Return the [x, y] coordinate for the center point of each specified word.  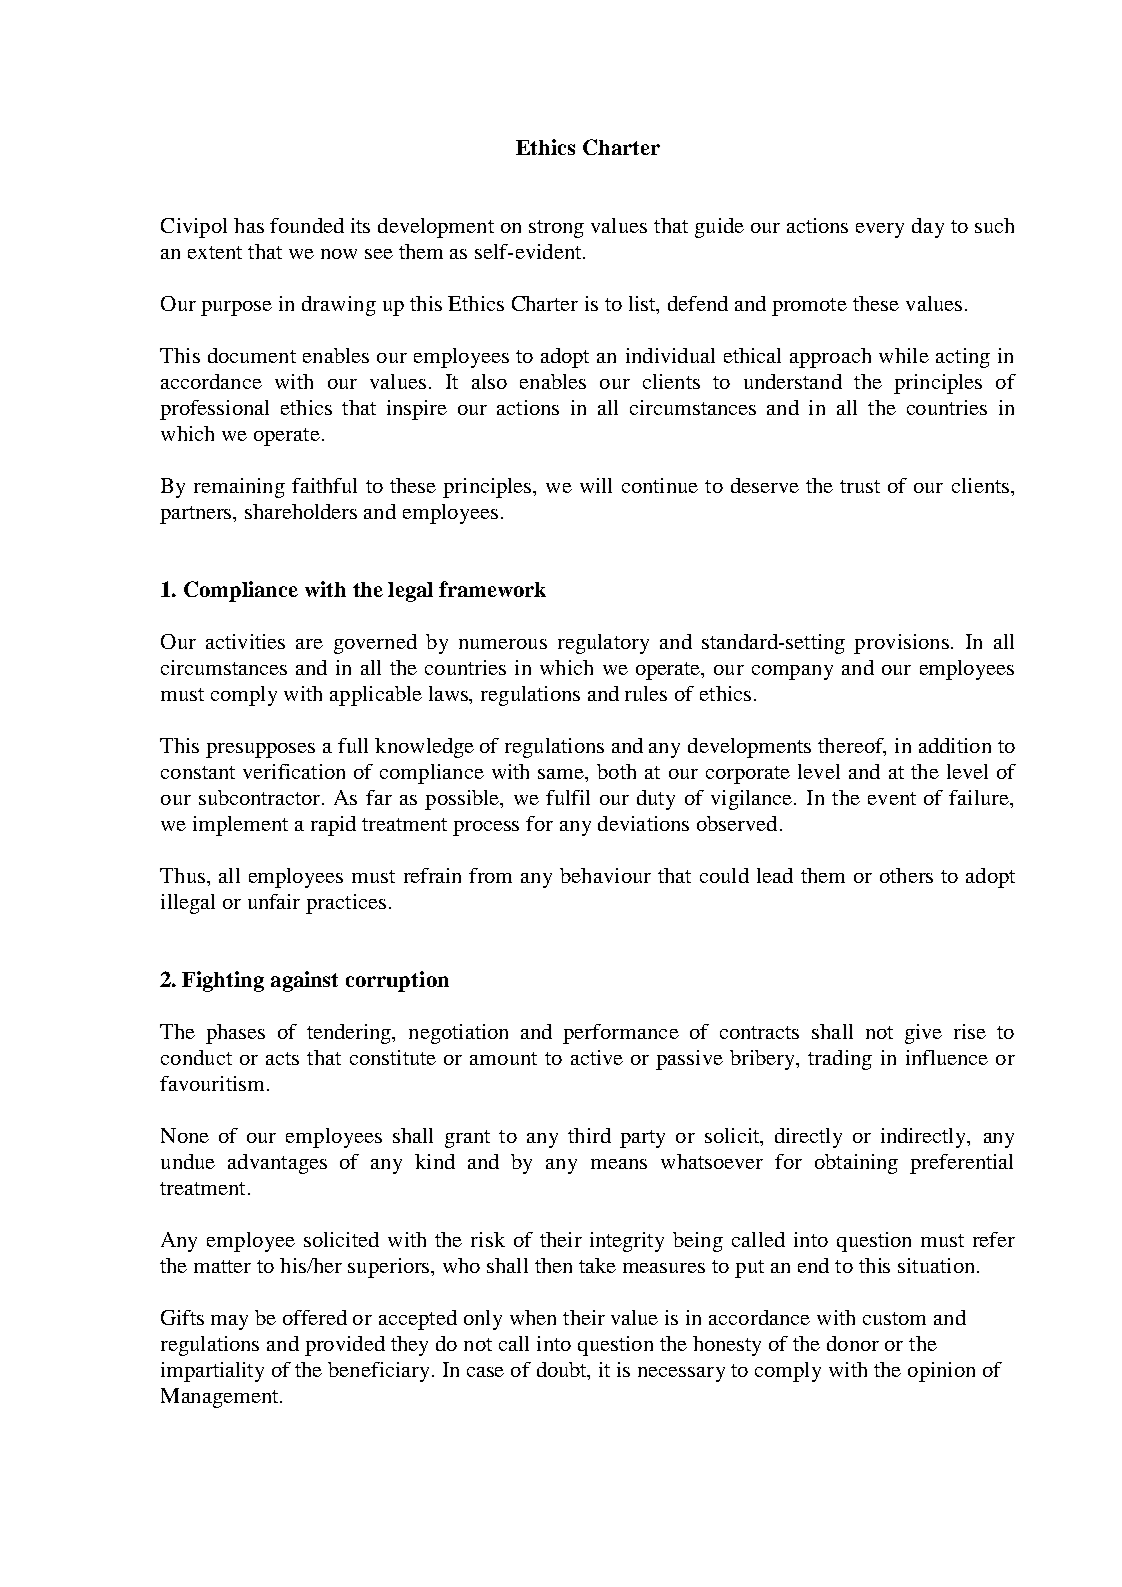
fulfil [568, 797]
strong [556, 229]
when [533, 1317]
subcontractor [261, 797]
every [880, 230]
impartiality [212, 1372]
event [892, 798]
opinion [941, 1372]
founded [307, 225]
